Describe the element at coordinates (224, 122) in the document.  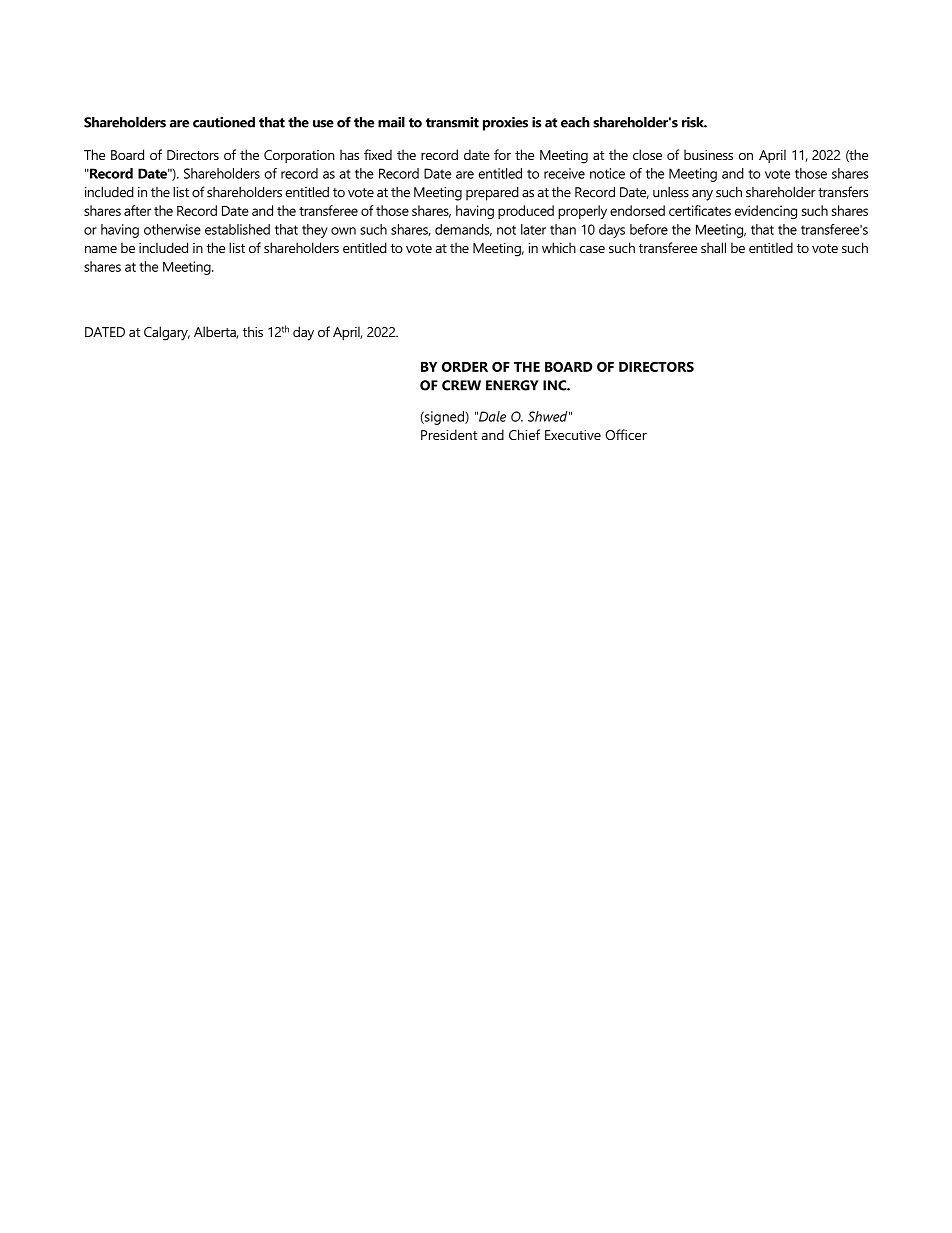
I see `cautioned` at that location.
